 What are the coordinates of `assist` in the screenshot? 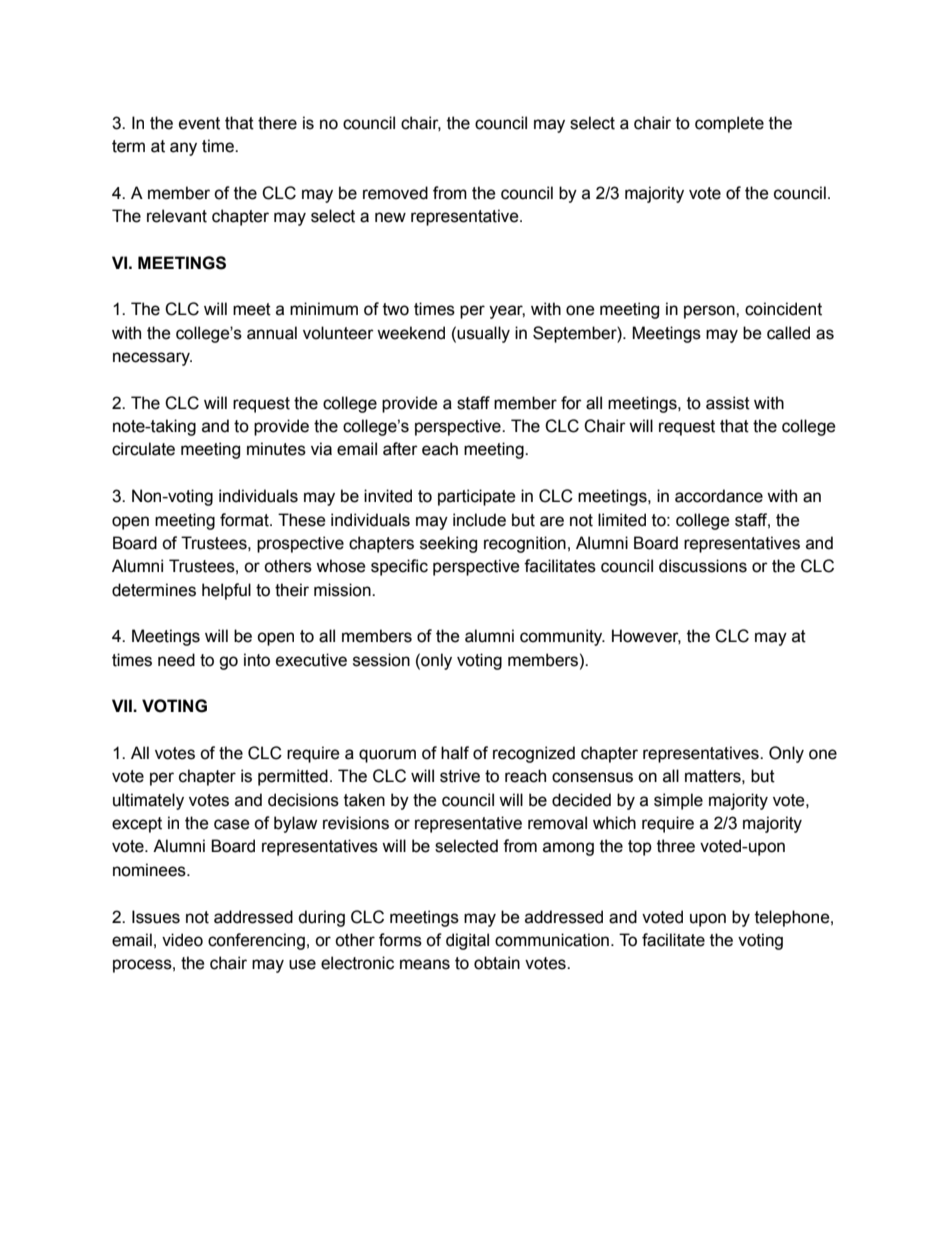 It's located at (728, 403).
